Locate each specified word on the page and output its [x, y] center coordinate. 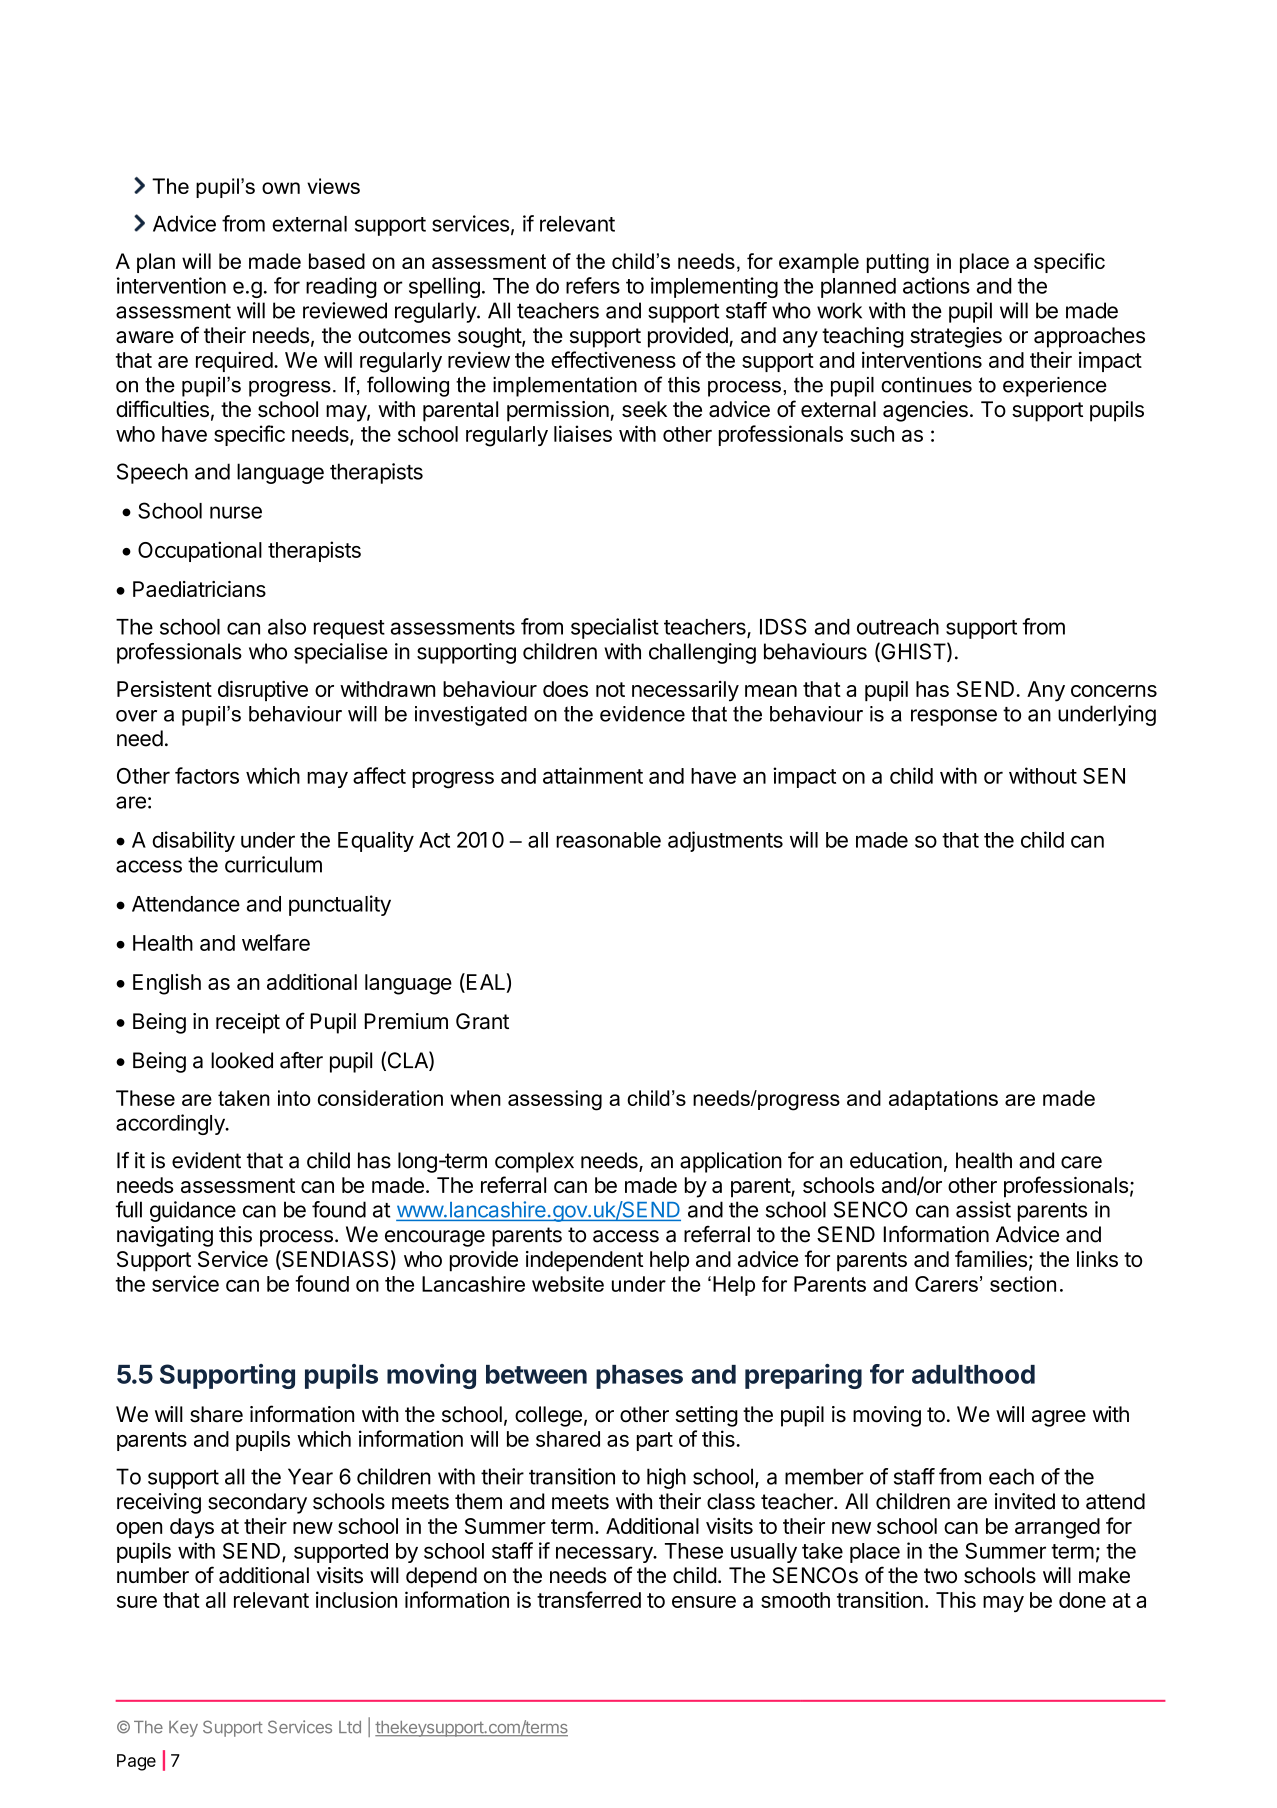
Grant [482, 1021]
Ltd [350, 1727]
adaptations [943, 1100]
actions [936, 285]
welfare [276, 942]
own [281, 188]
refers [593, 285]
